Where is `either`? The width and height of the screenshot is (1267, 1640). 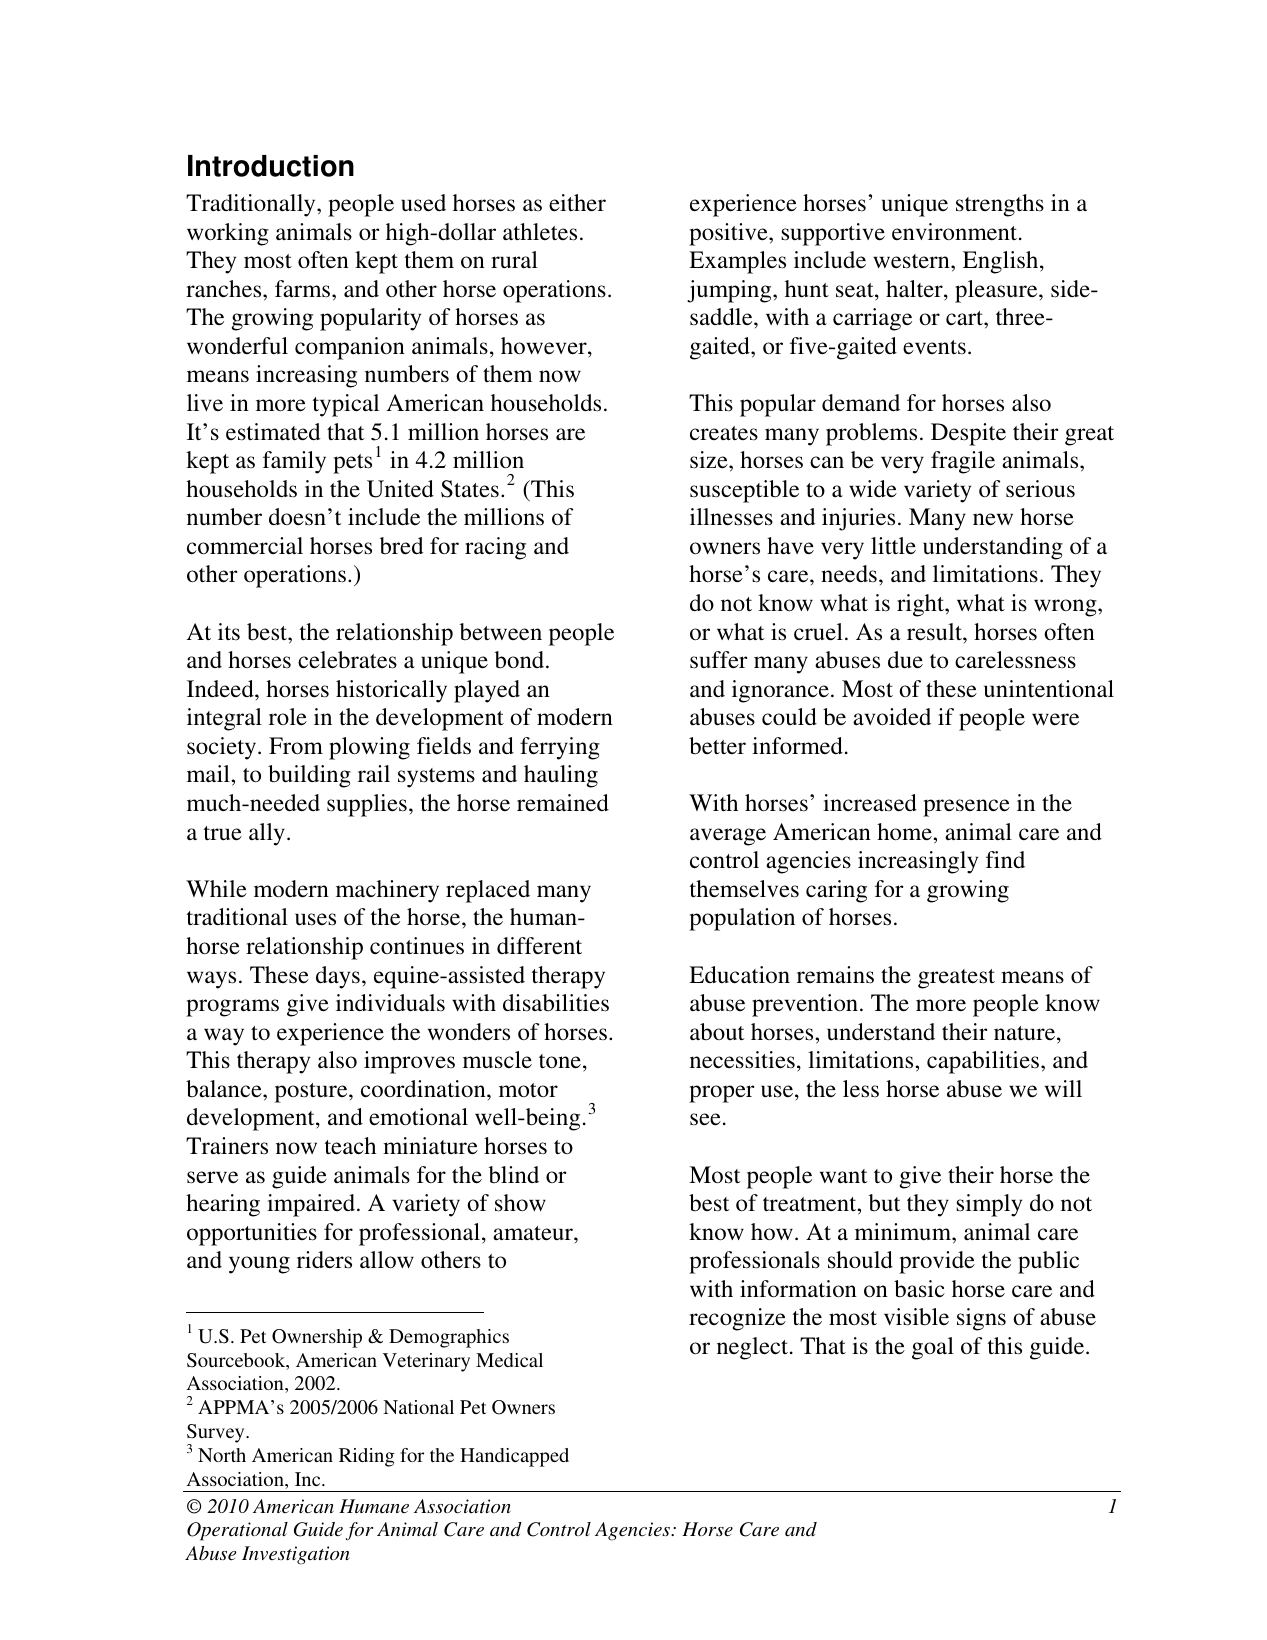
either is located at coordinates (577, 203).
